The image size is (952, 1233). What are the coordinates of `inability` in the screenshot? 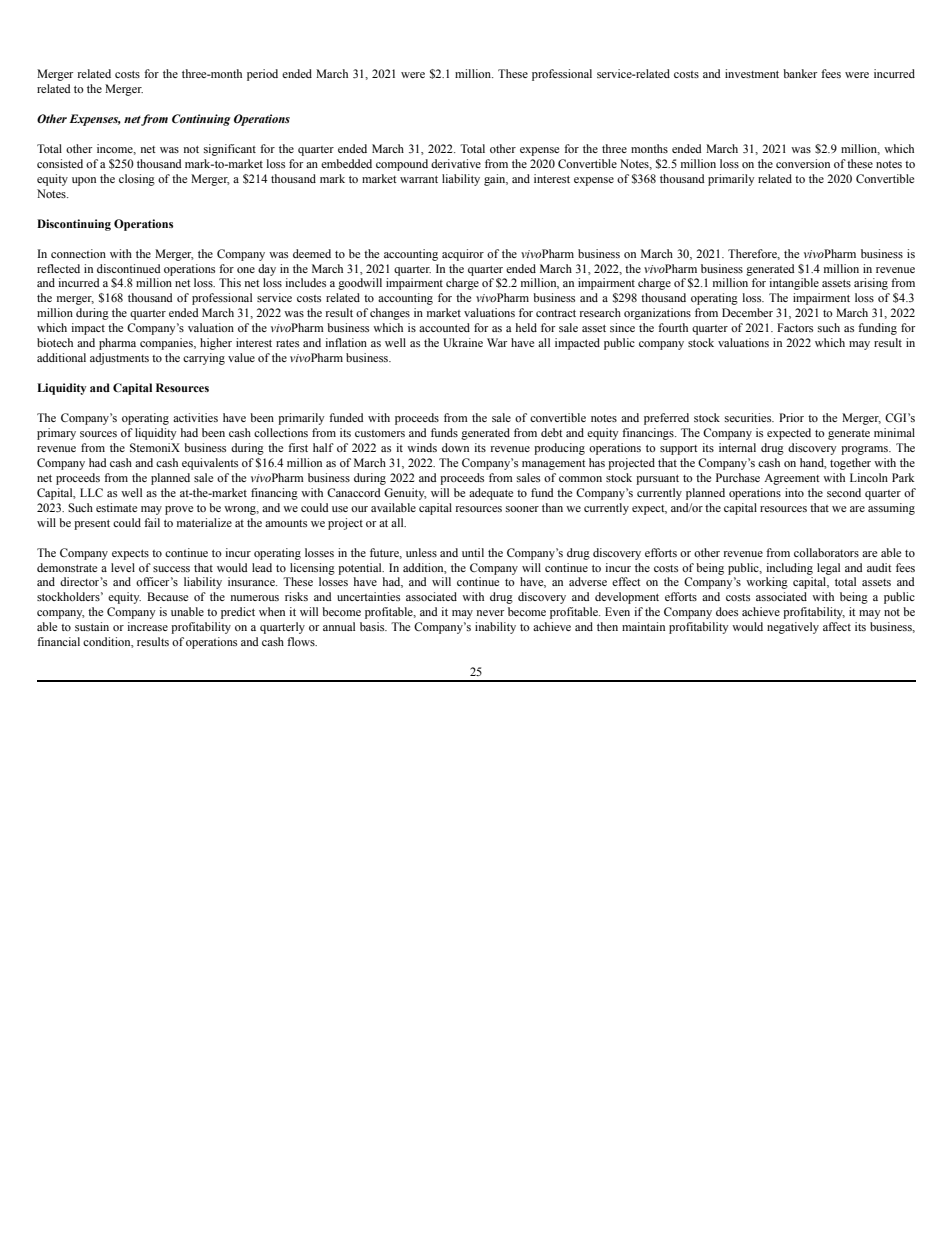 It's located at (495, 628).
